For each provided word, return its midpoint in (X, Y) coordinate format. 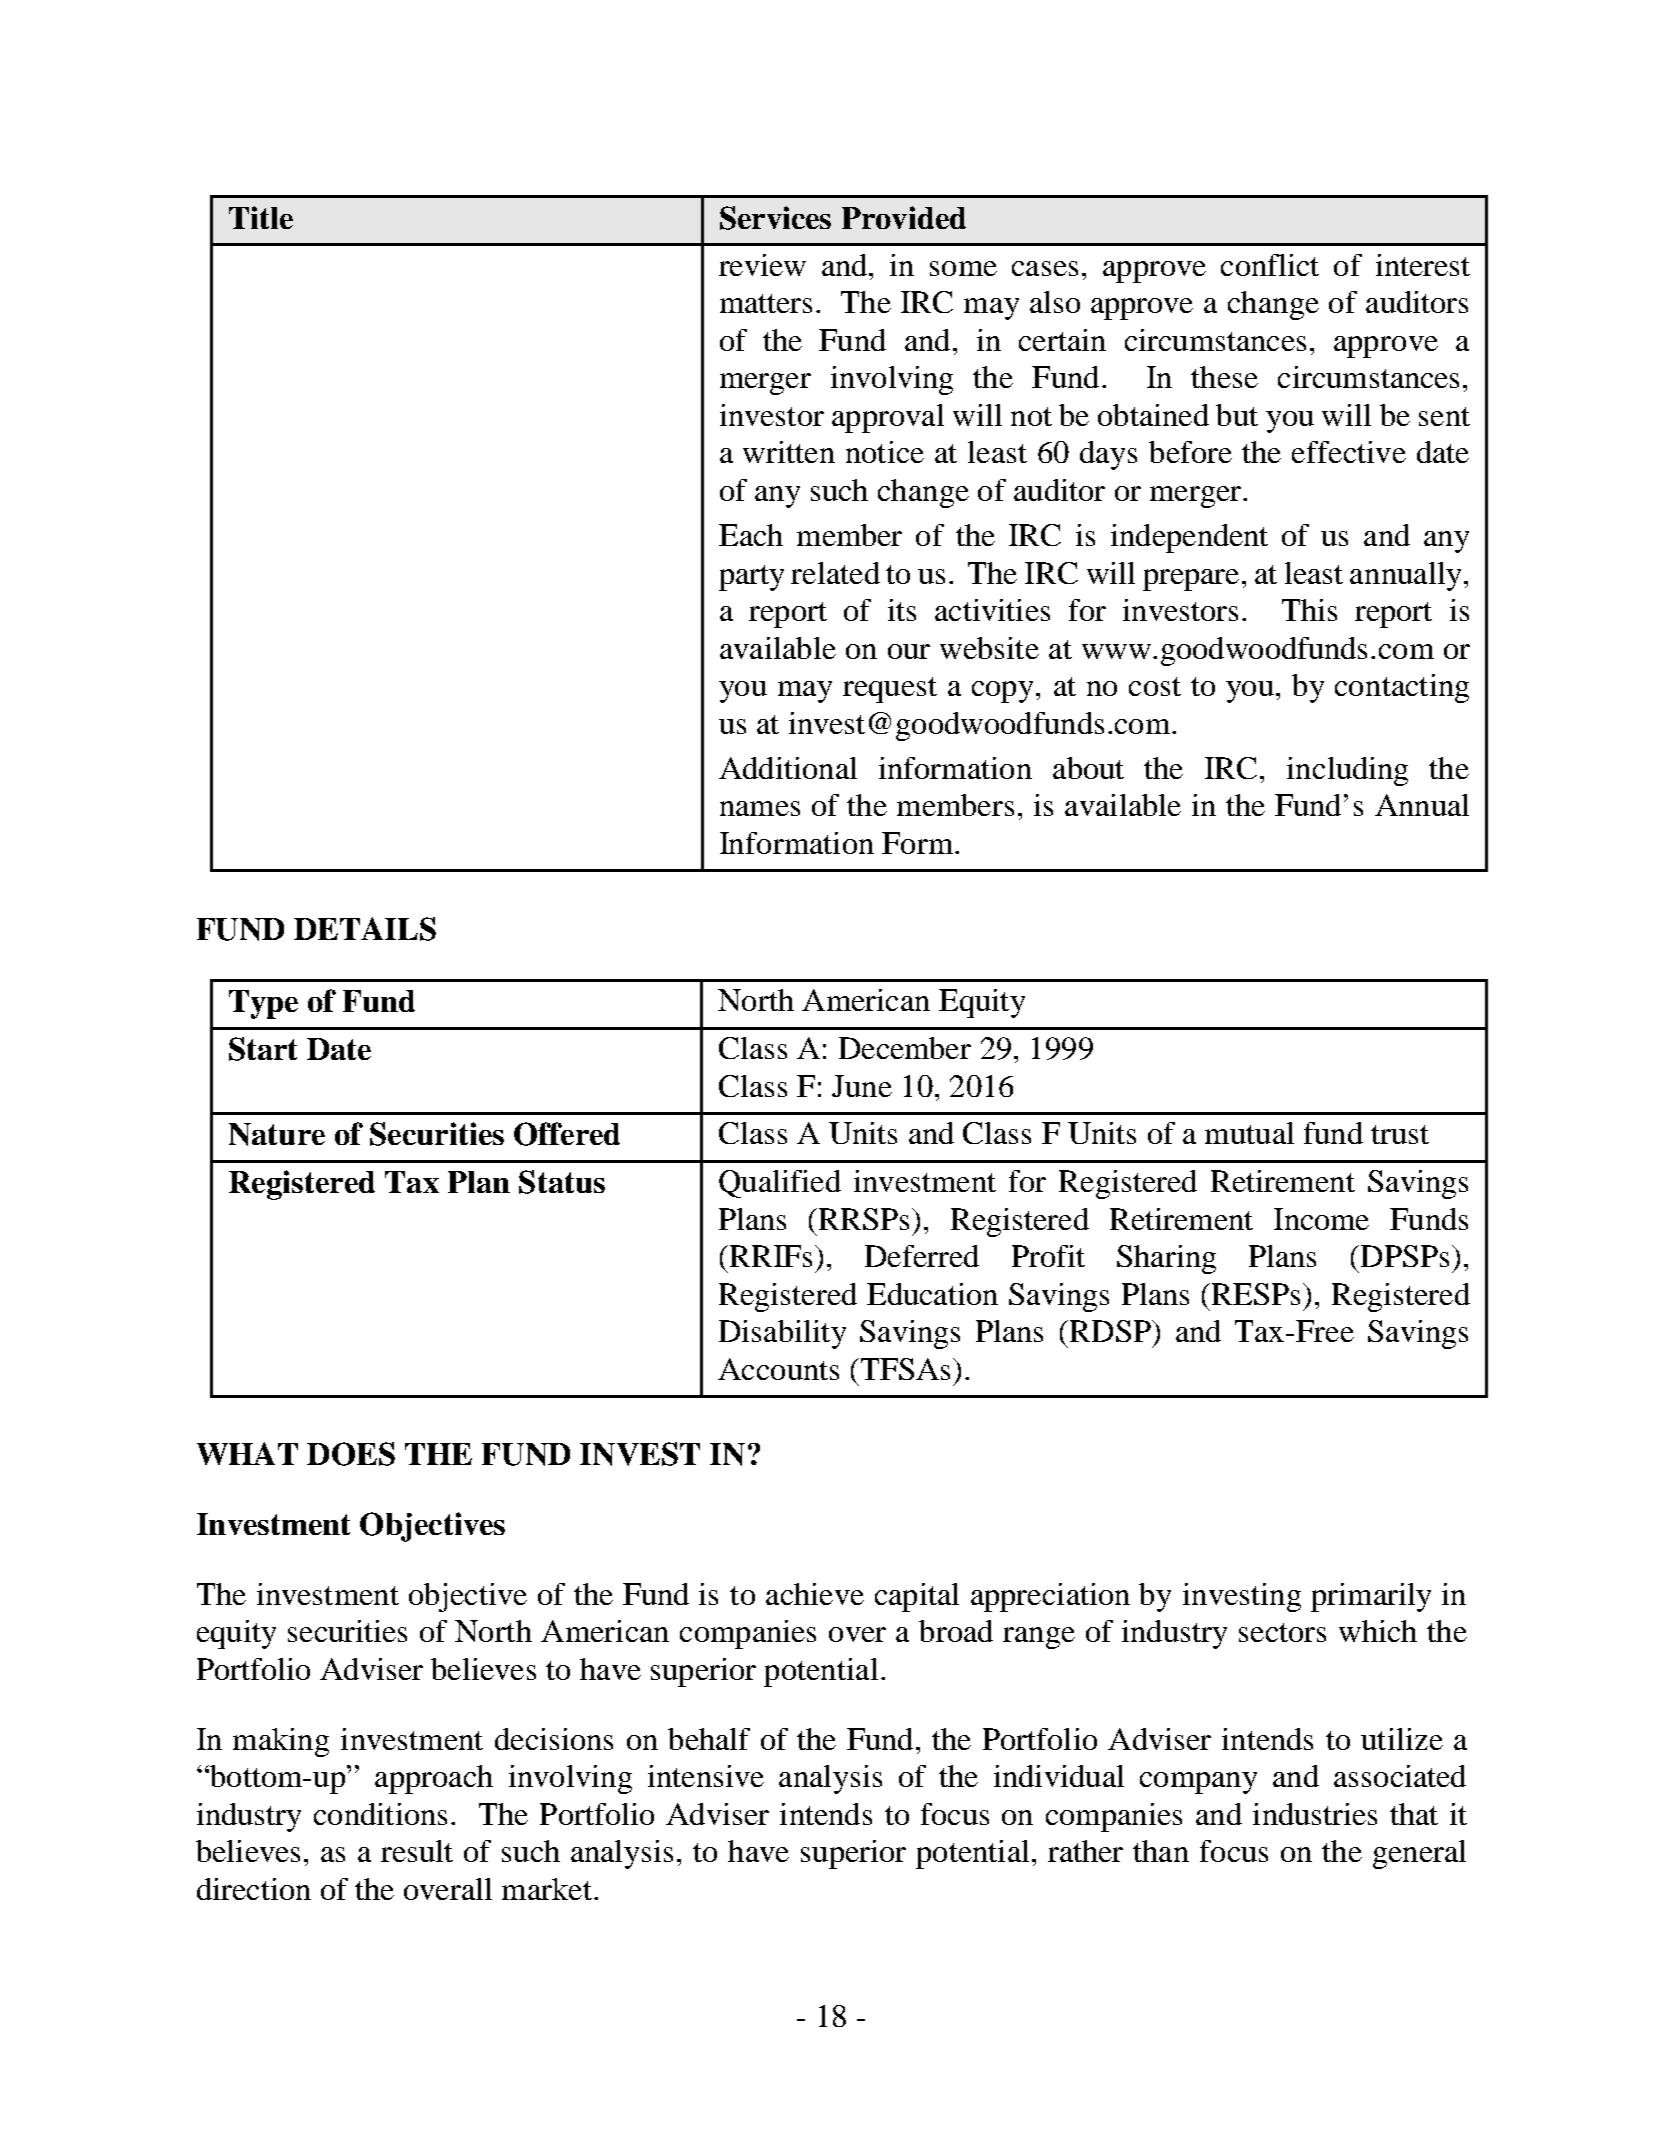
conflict (1270, 265)
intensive (706, 1776)
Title (261, 217)
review (762, 265)
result (417, 1851)
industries (1315, 1814)
